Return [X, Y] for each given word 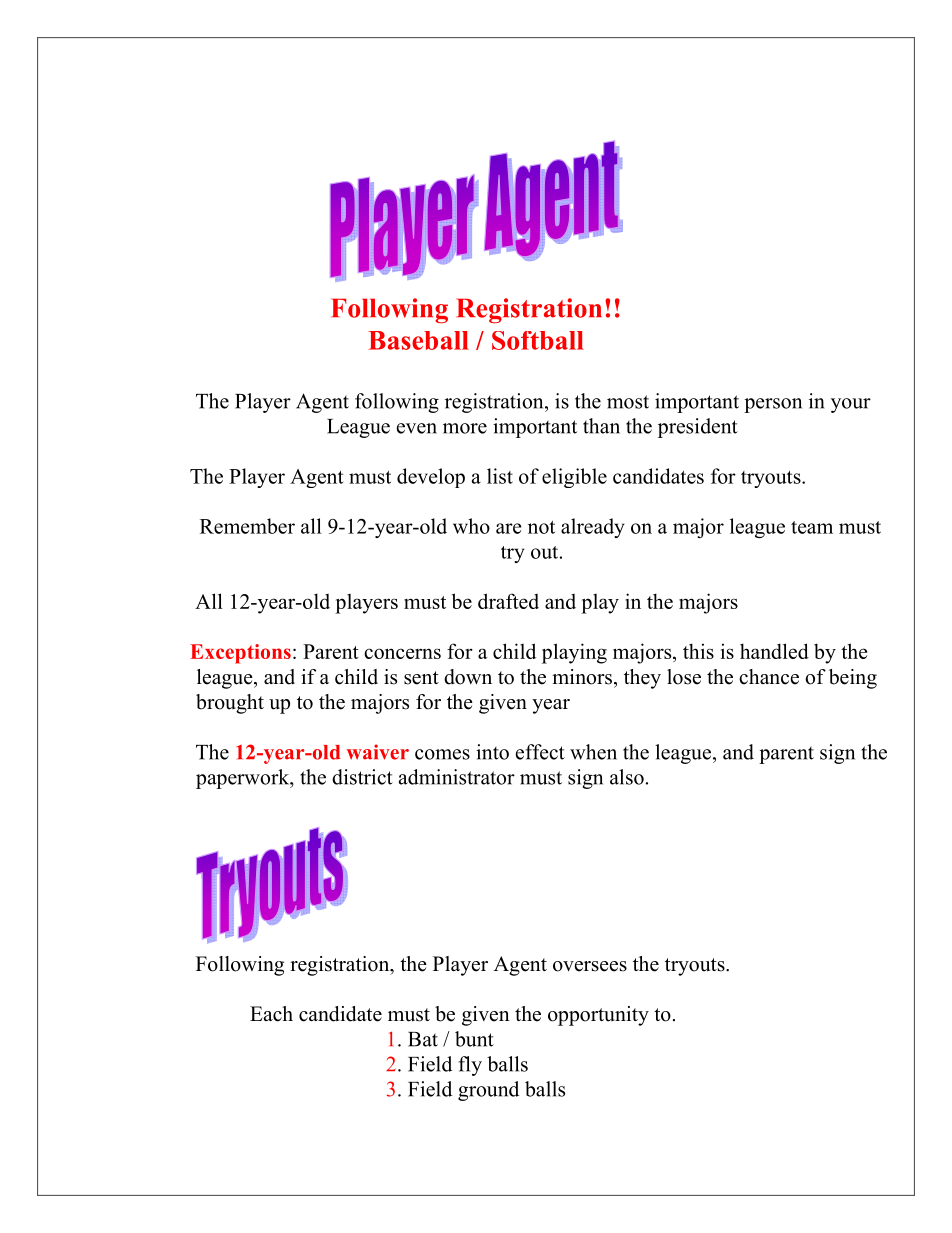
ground [488, 1091]
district [362, 777]
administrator [457, 777]
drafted [508, 601]
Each [271, 1014]
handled [774, 651]
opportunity [598, 1016]
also [627, 777]
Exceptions [240, 654]
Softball [538, 340]
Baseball [418, 340]
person [773, 405]
